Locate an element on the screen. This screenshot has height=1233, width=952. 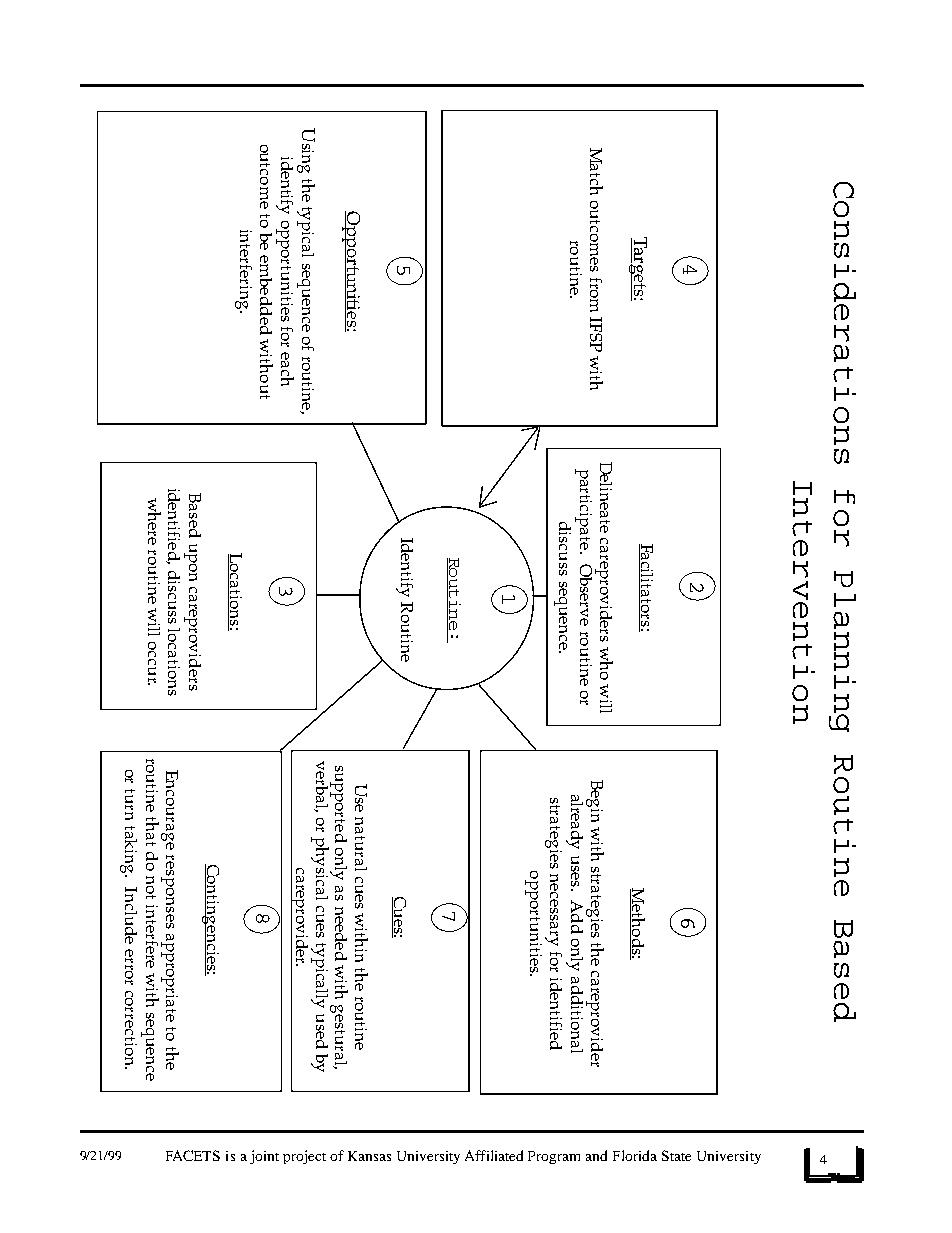
and is located at coordinates (596, 1155).
